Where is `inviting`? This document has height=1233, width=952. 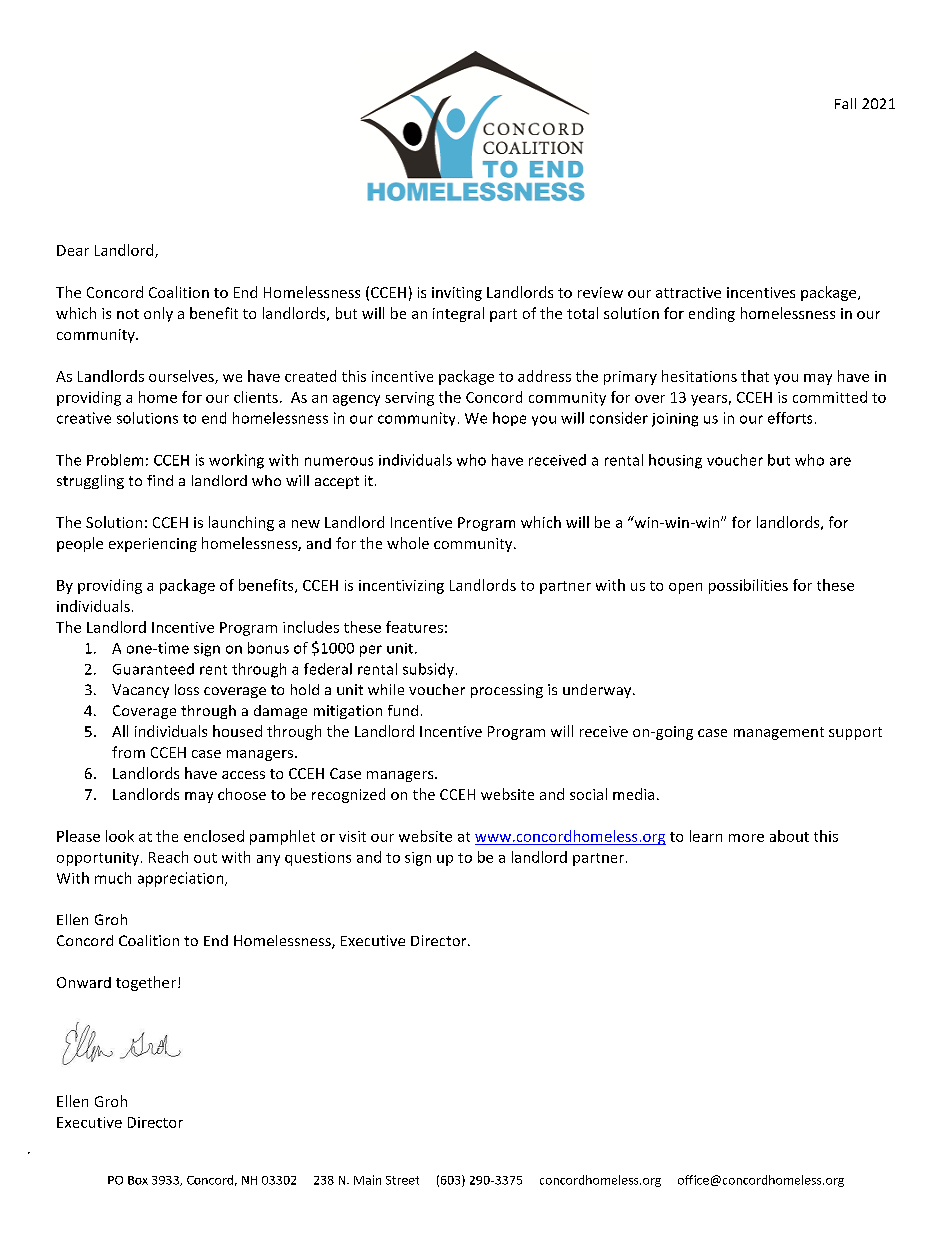
inviting is located at coordinates (457, 294).
